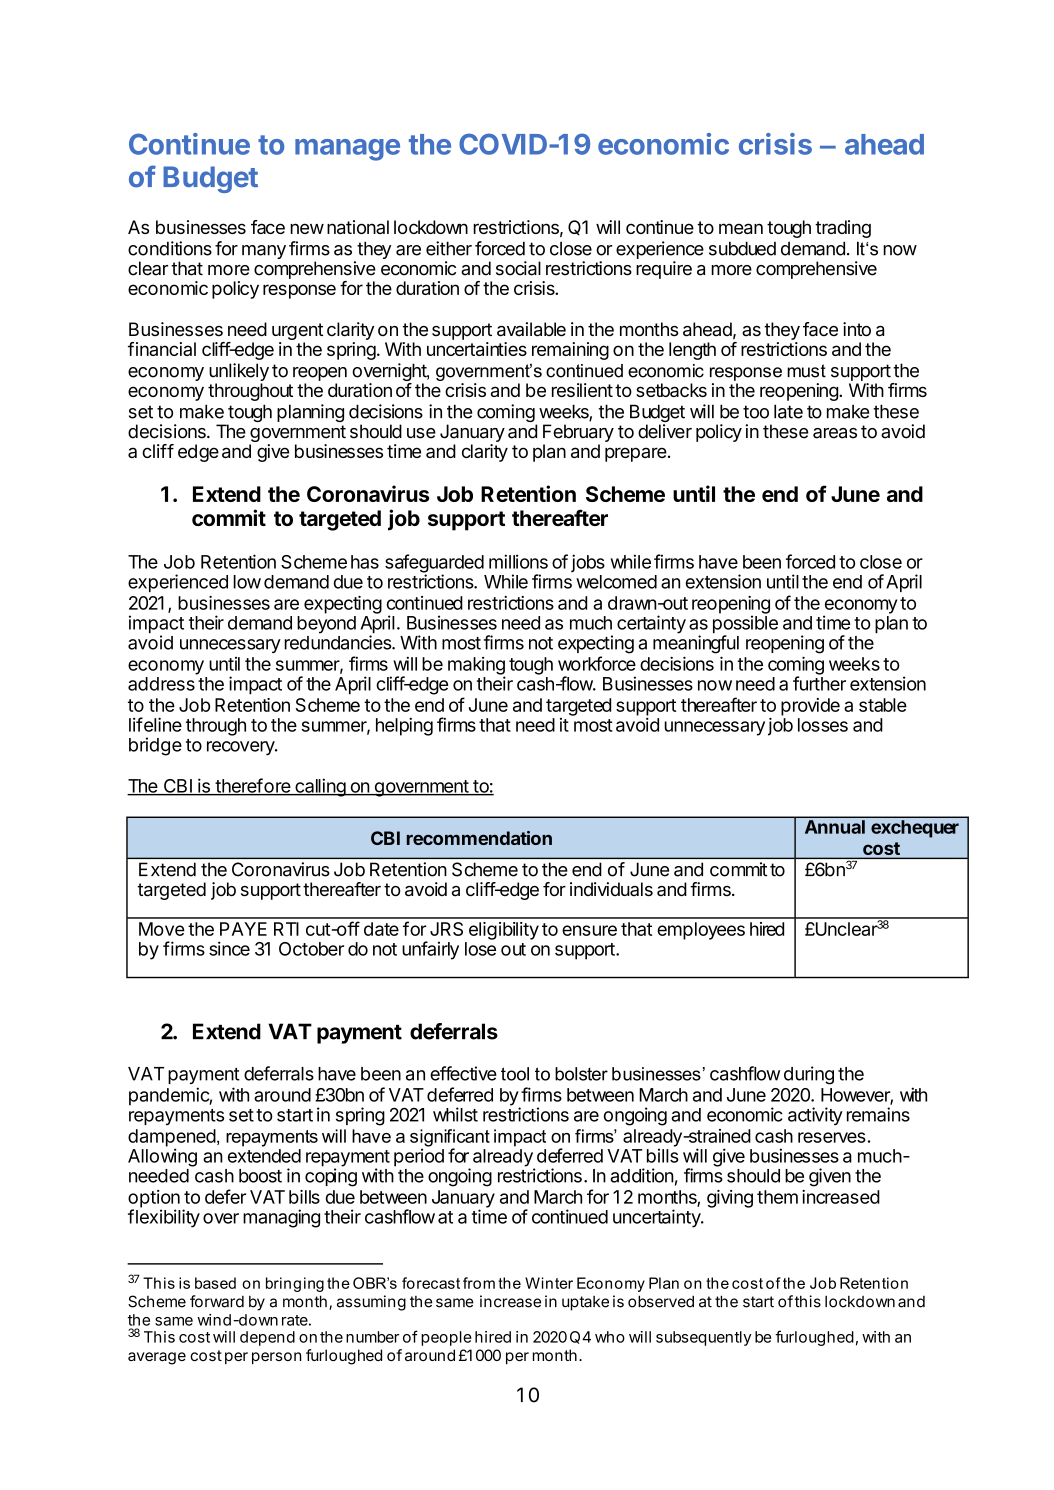  I want to click on losses, so click(823, 725).
